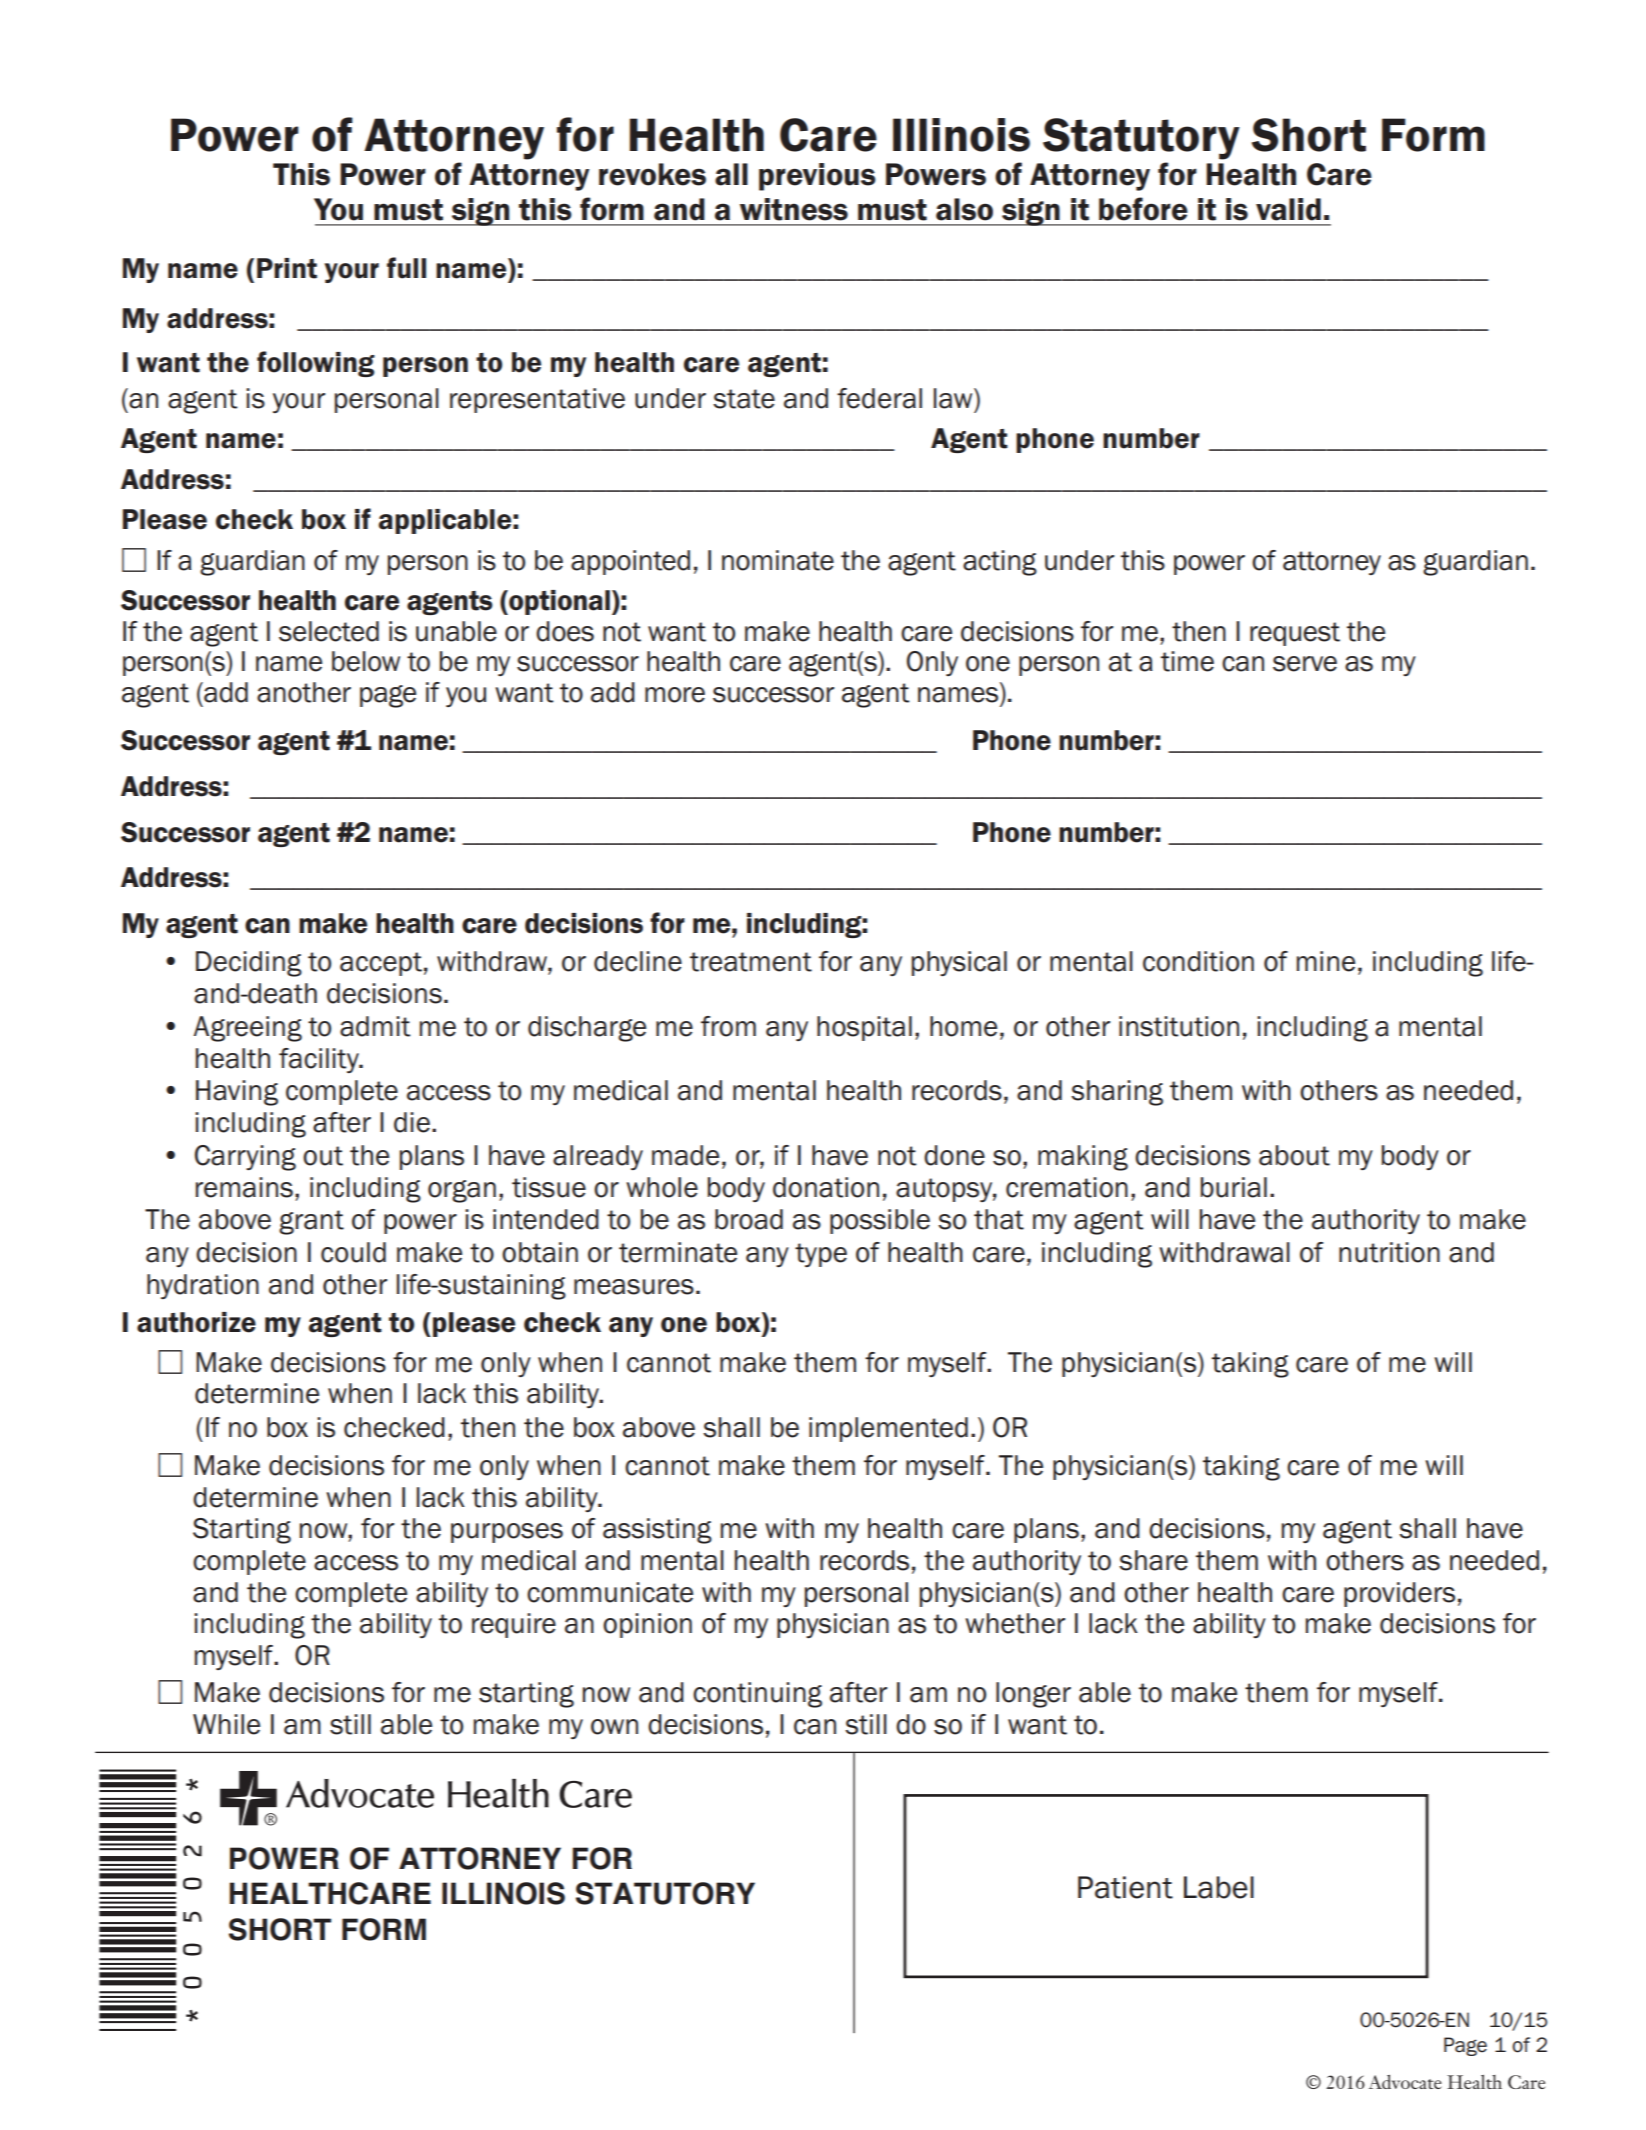 The width and height of the image is (1646, 2130). Describe the element at coordinates (1153, 1560) in the image. I see `share` at that location.
